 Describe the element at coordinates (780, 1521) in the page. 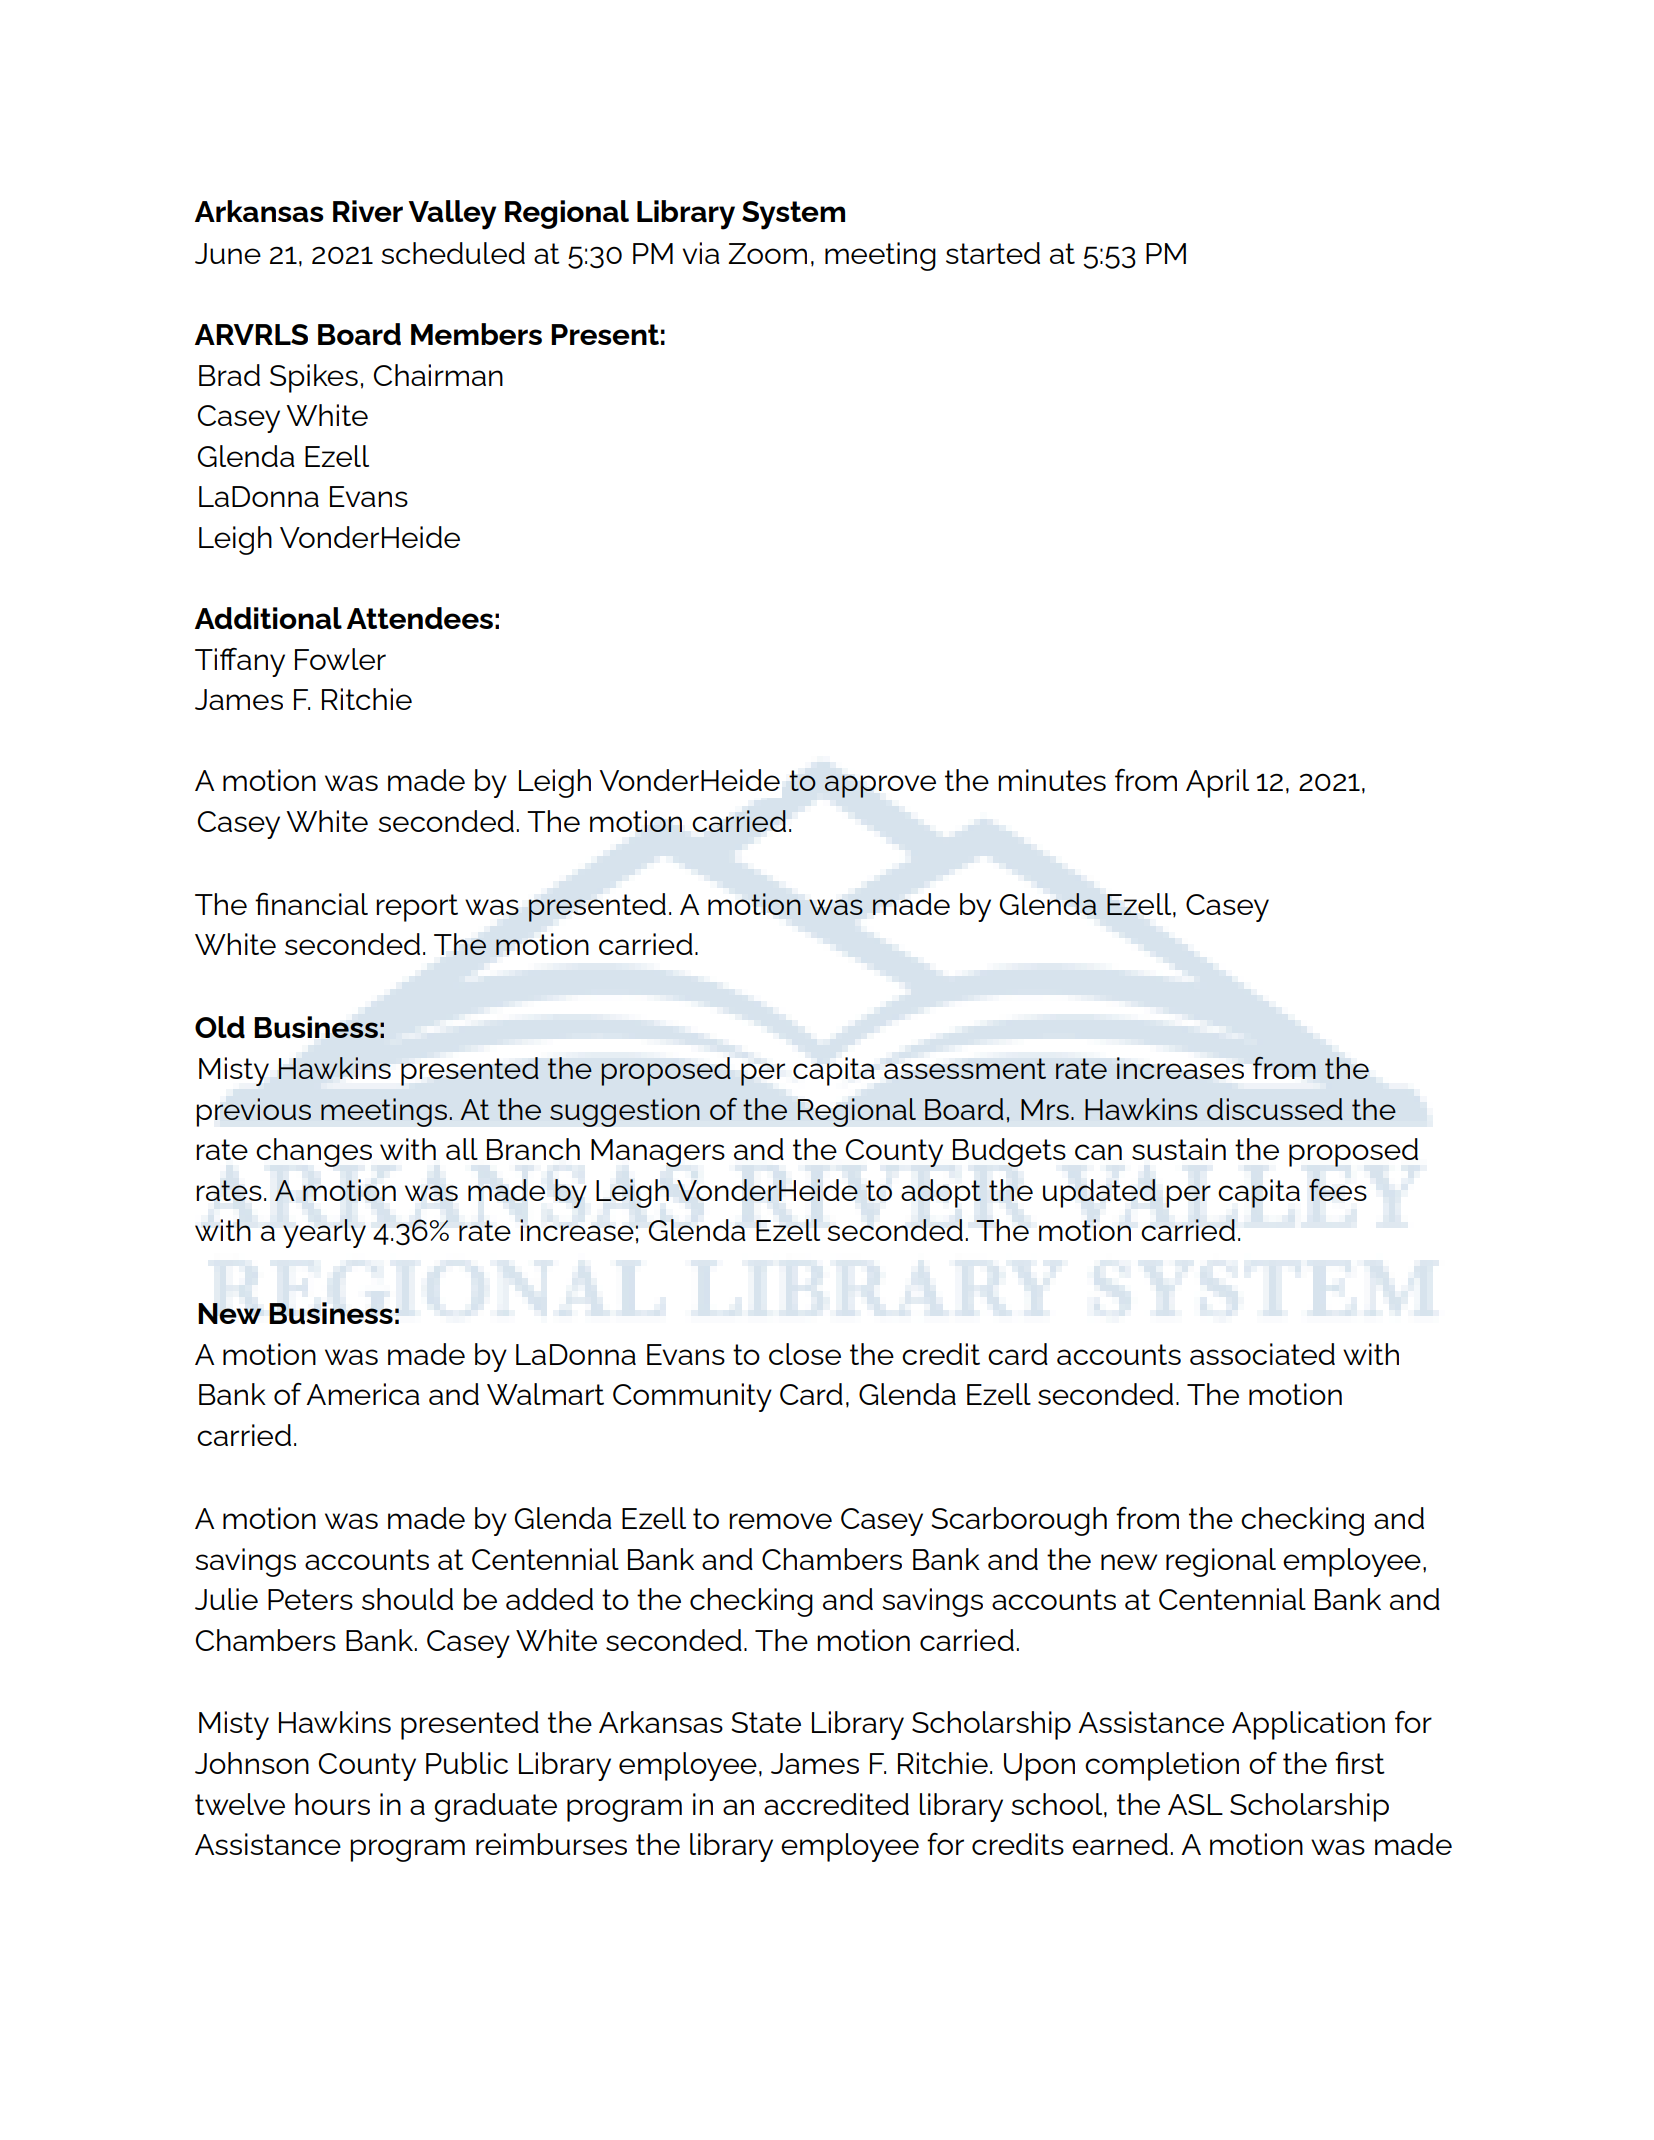

I see `remove` at that location.
